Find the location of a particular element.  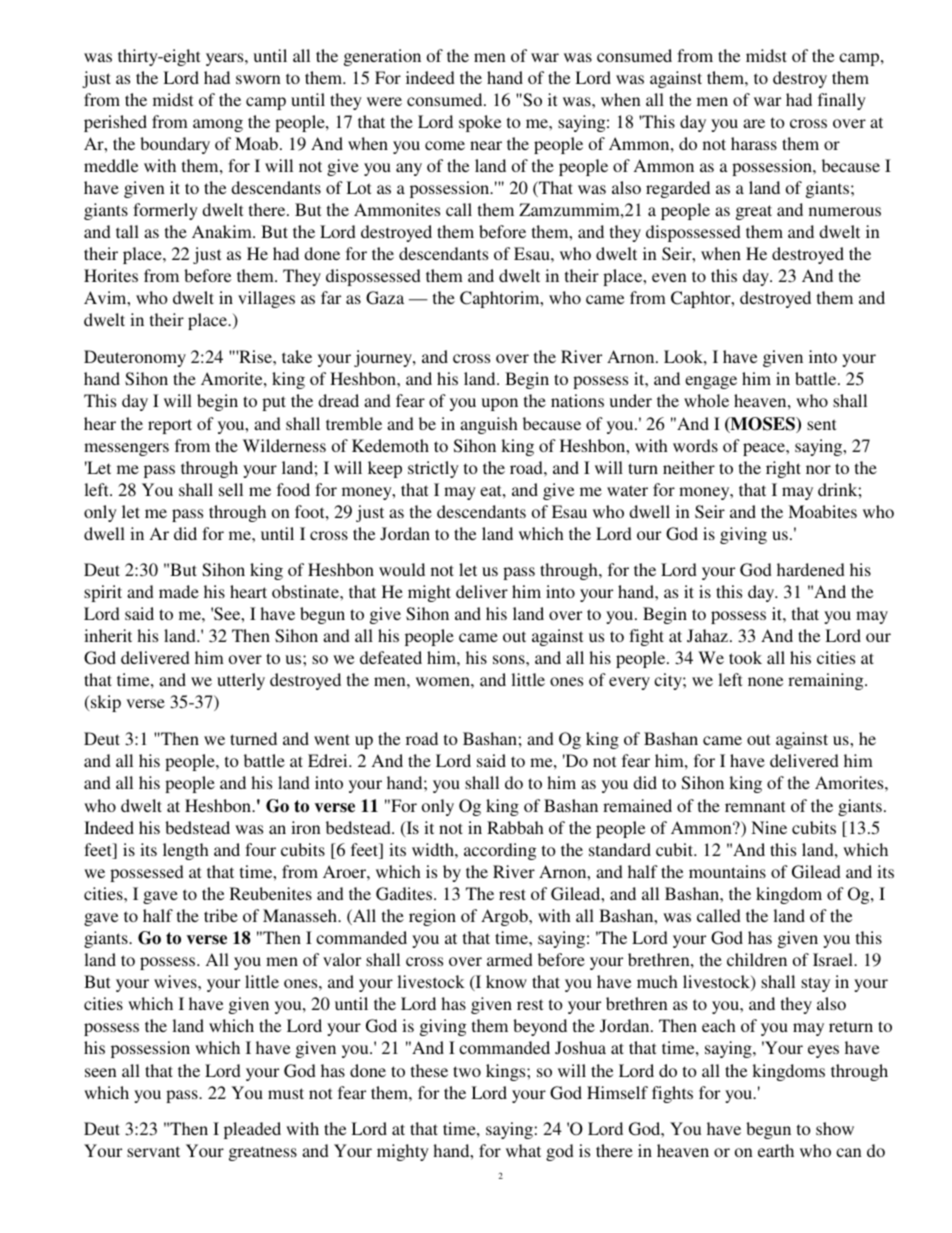

hardened is located at coordinates (811, 569).
